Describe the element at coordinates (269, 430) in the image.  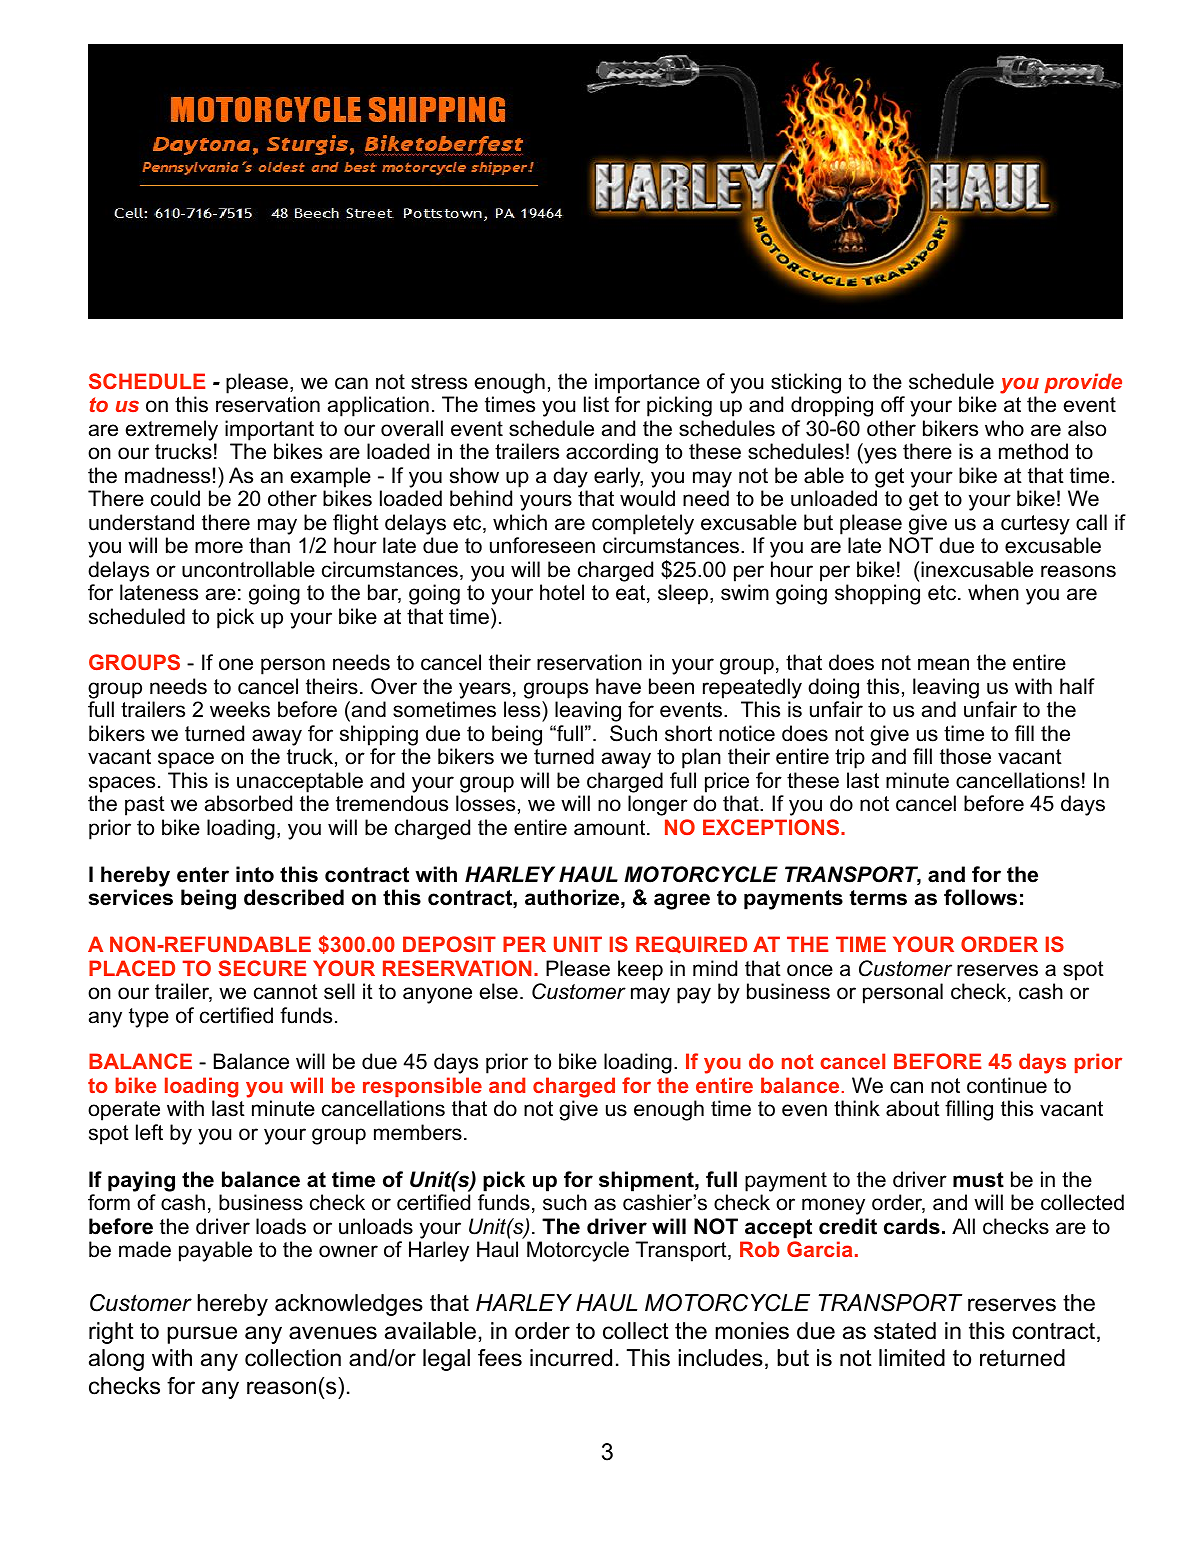
I see `important` at that location.
